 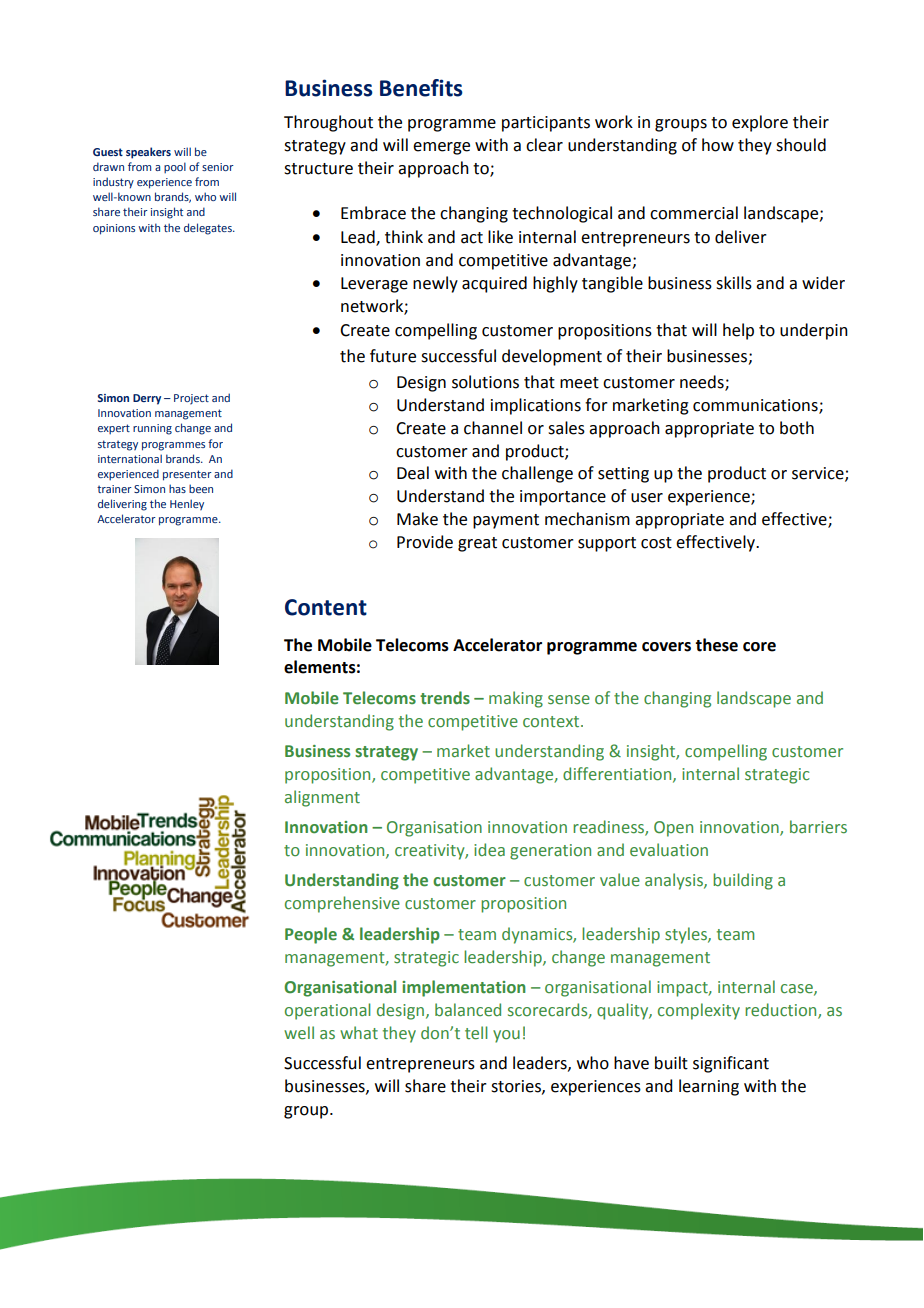 I want to click on Henley, so click(x=187, y=505).
